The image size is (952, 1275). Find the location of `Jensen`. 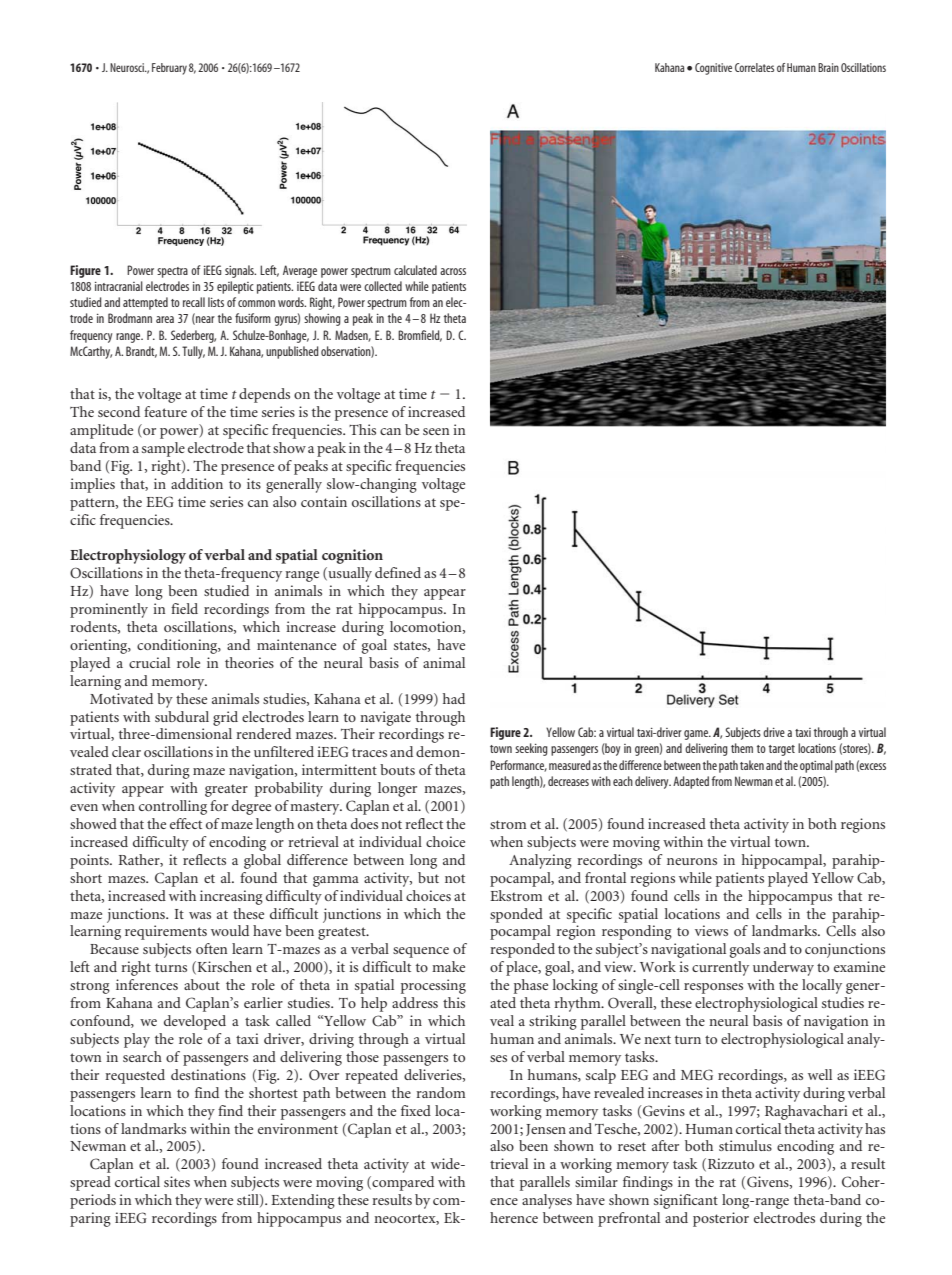

Jensen is located at coordinates (546, 1130).
